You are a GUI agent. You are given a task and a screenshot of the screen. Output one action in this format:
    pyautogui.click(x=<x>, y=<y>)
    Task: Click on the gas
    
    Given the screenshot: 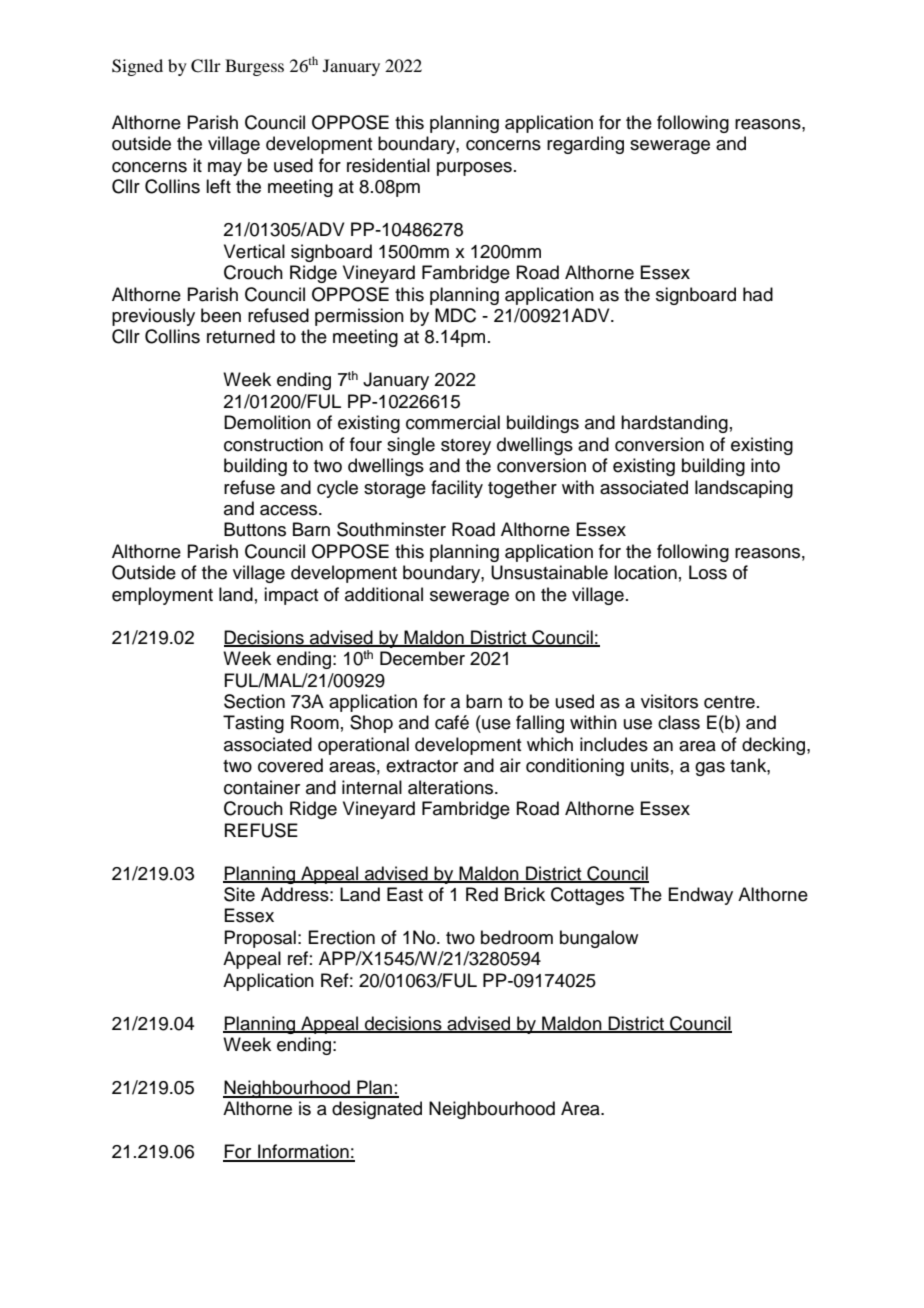 What is the action you would take?
    pyautogui.click(x=710, y=769)
